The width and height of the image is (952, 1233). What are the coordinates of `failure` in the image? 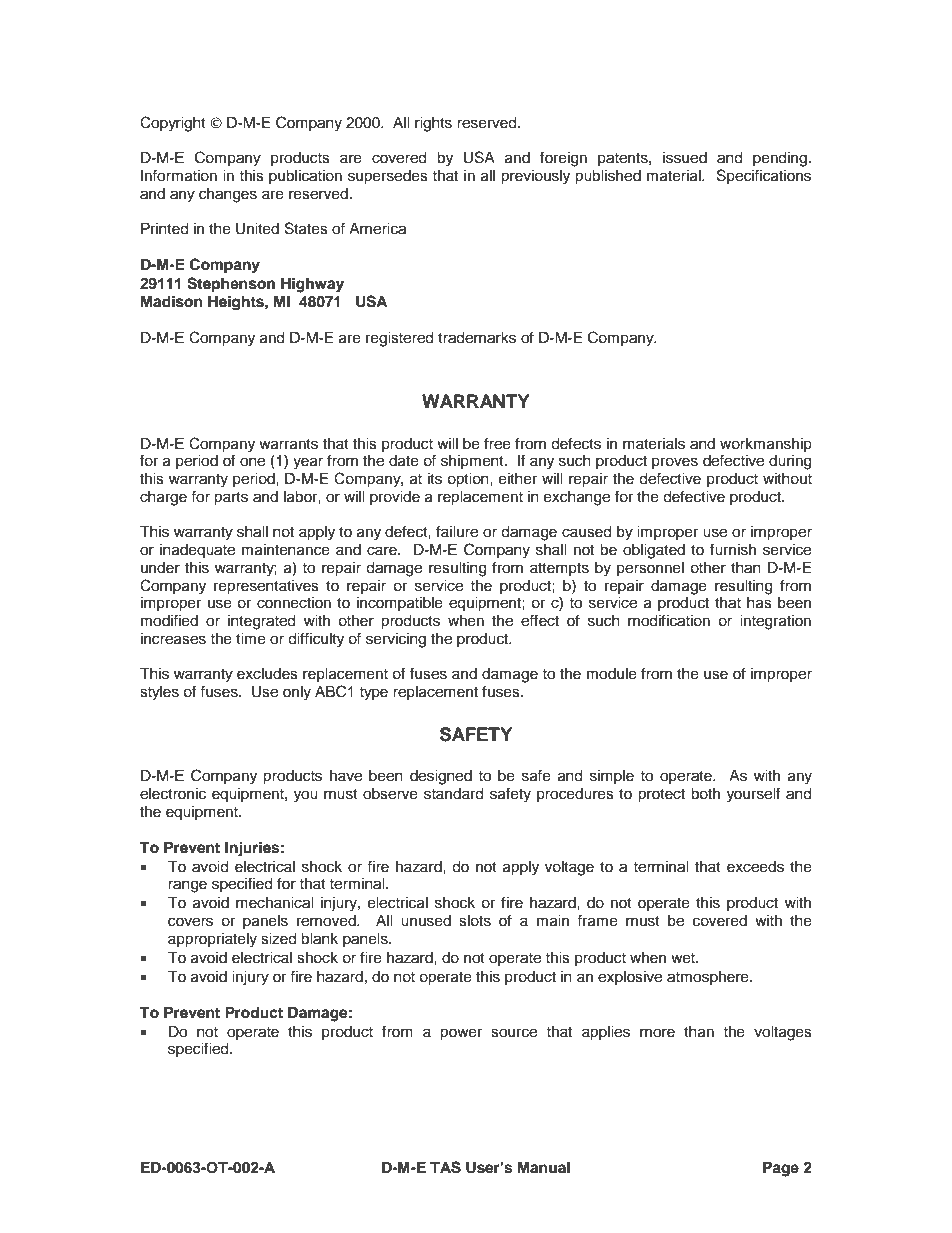 It's located at (457, 531).
